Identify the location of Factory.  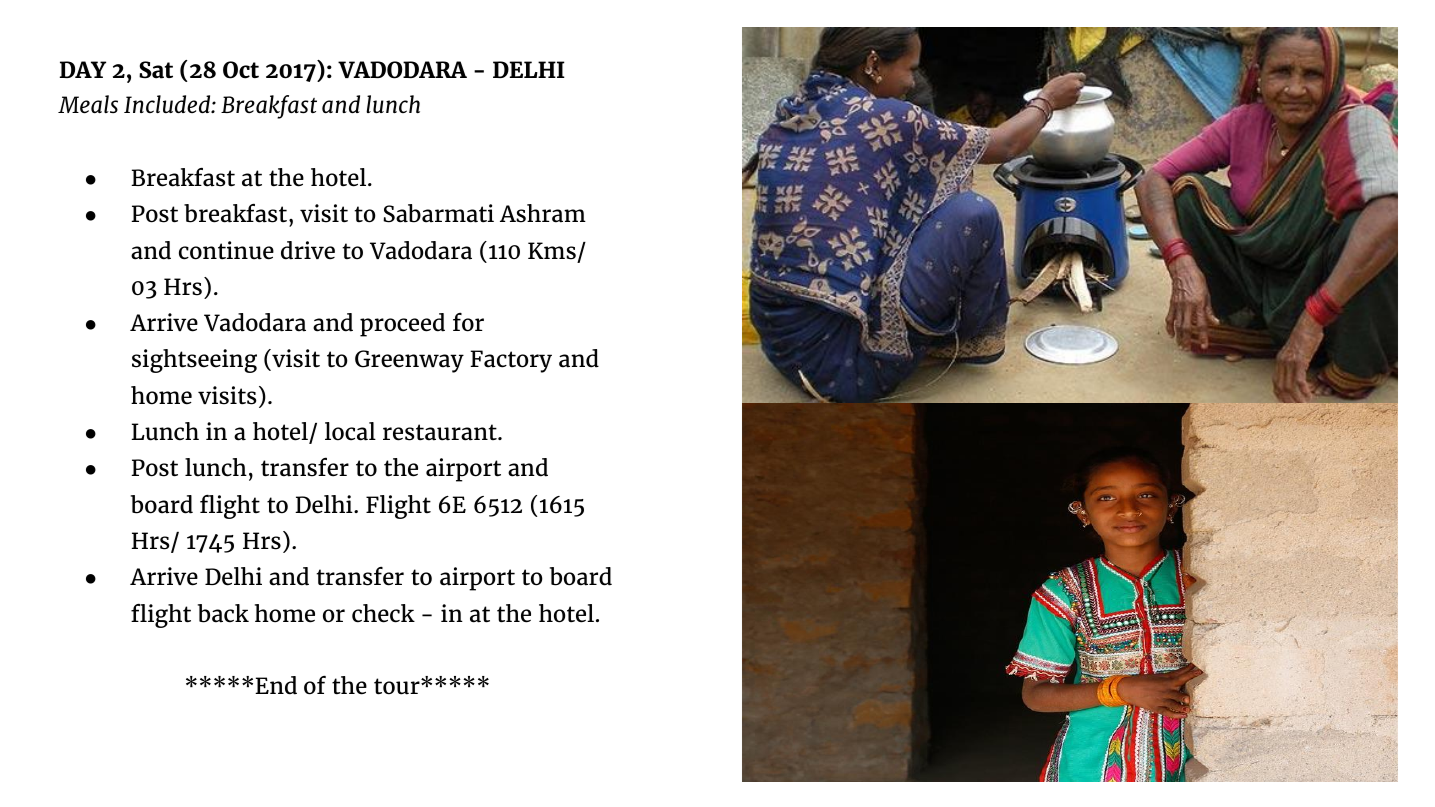
(511, 361).
